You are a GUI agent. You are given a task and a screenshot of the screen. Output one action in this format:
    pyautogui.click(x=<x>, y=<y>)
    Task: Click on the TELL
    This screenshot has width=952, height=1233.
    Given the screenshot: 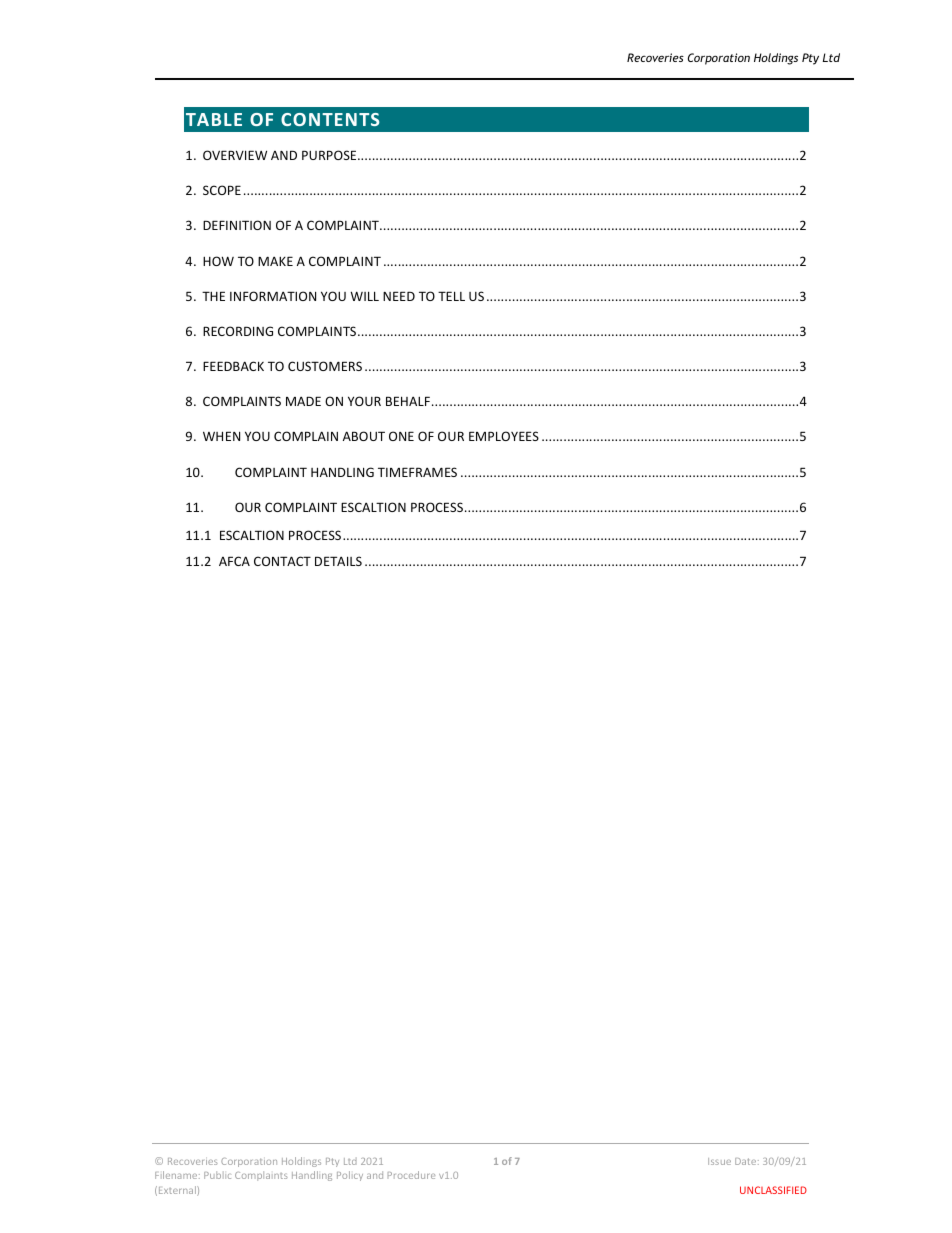 What is the action you would take?
    pyautogui.click(x=451, y=296)
